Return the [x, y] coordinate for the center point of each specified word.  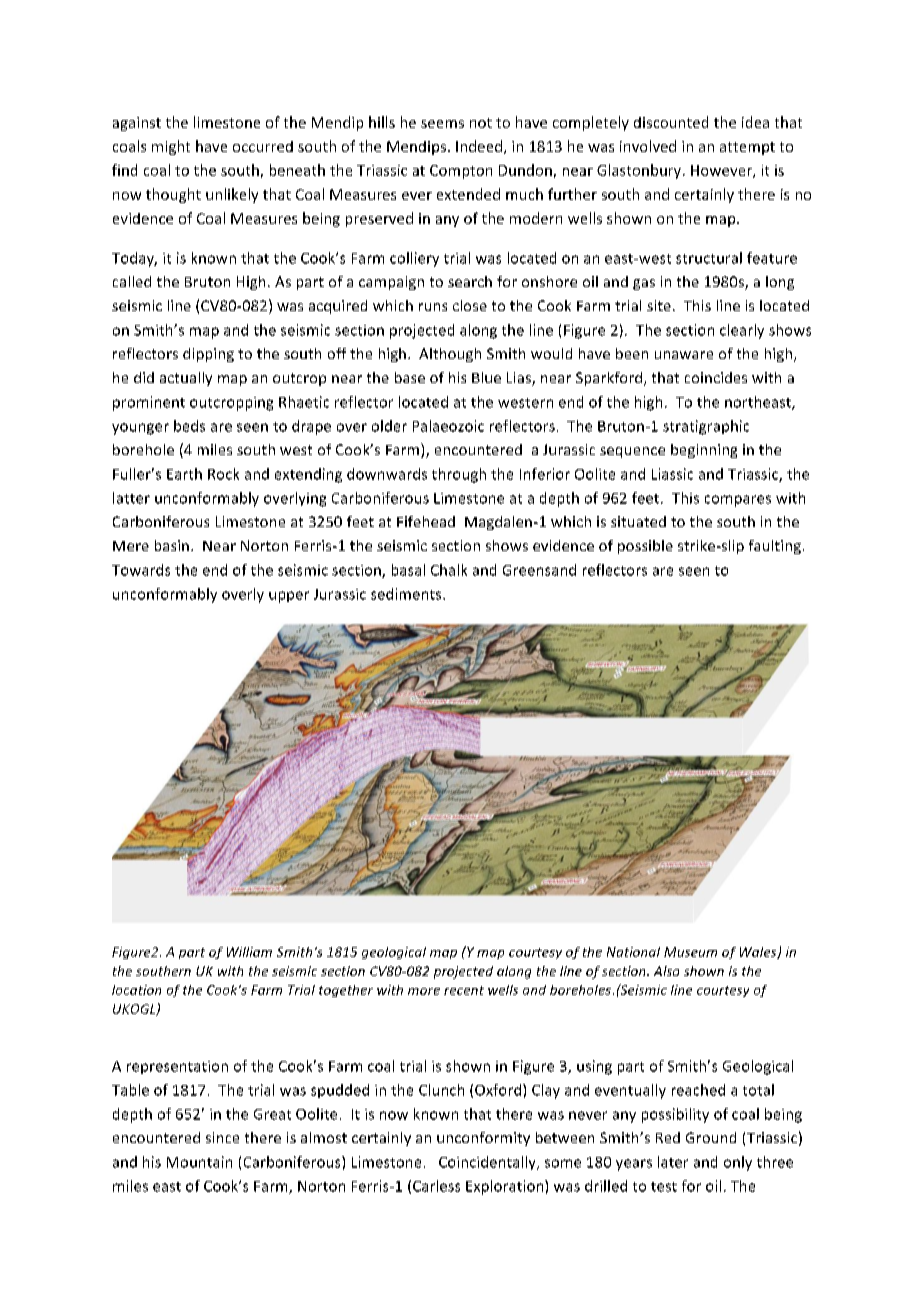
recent [464, 990]
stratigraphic [706, 427]
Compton [461, 172]
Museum [690, 952]
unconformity [483, 1139]
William [249, 952]
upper [289, 597]
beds [189, 426]
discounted [671, 122]
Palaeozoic [448, 426]
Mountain [199, 1162]
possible [645, 547]
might [171, 147]
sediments [407, 594]
